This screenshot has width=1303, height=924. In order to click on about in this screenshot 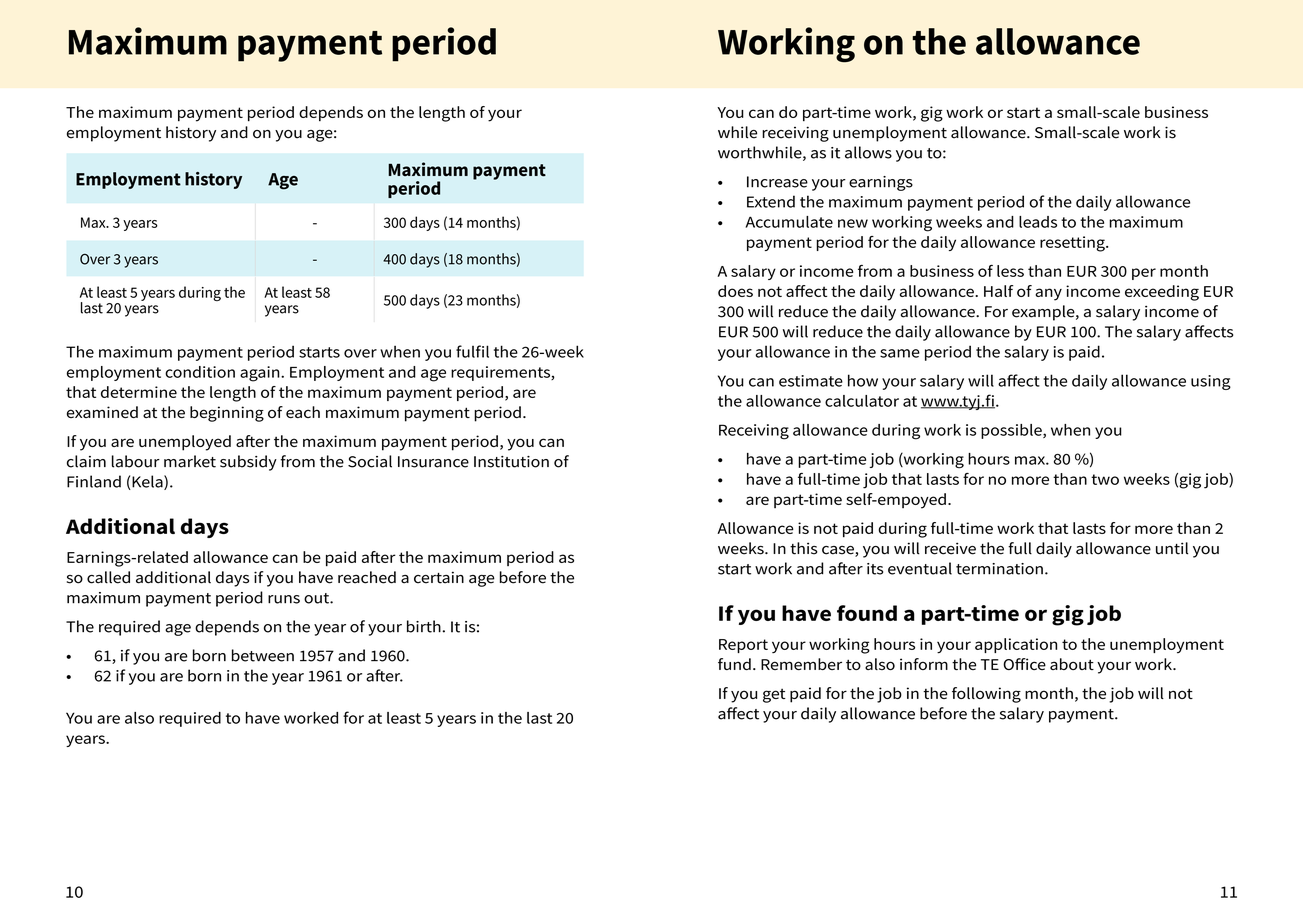, I will do `click(1072, 664)`.
